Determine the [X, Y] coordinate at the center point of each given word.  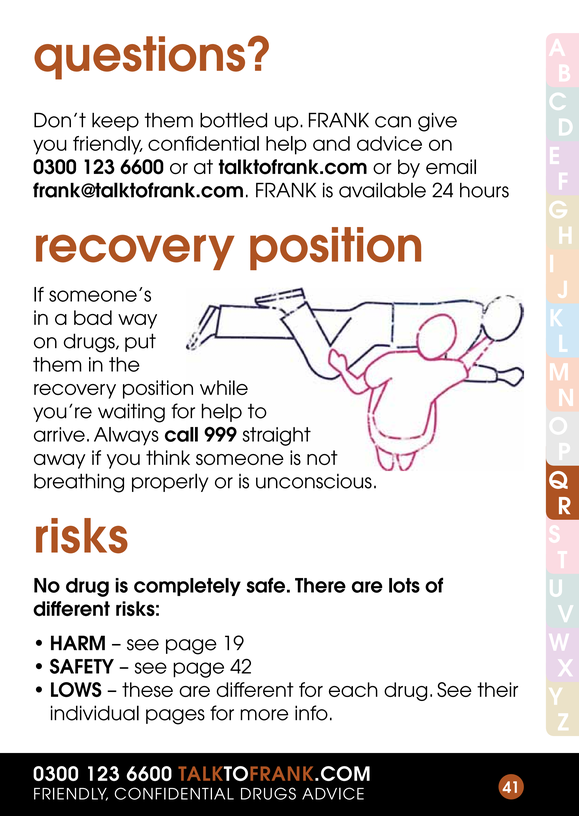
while [224, 387]
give [437, 122]
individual [95, 713]
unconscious [314, 481]
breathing [79, 483]
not [322, 457]
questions [139, 58]
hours [484, 190]
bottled [233, 120]
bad [93, 317]
